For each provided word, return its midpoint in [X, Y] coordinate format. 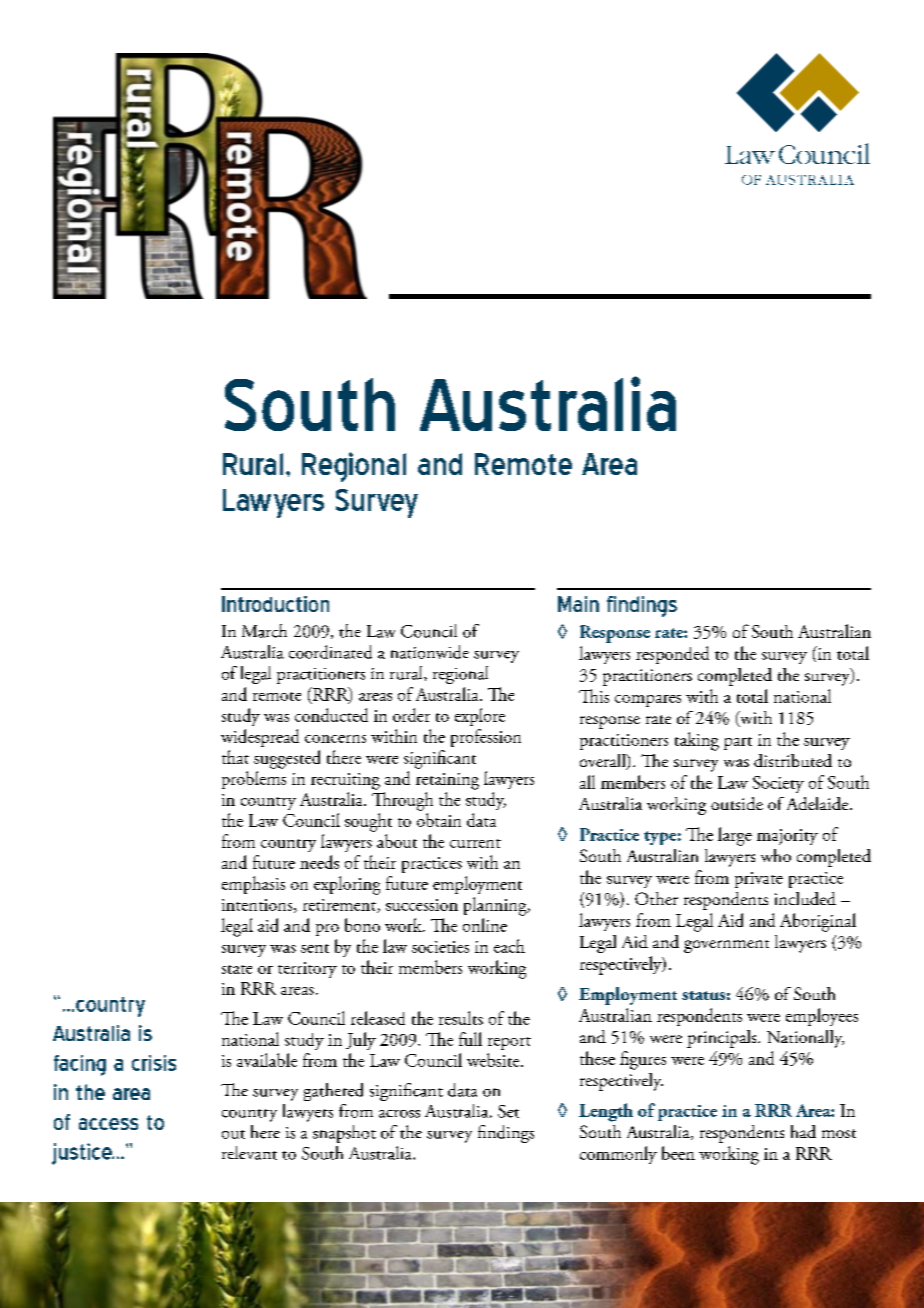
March [264, 631]
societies [440, 947]
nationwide [430, 652]
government [726, 946]
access [108, 1124]
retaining [447, 781]
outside [737, 803]
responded [672, 655]
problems [254, 780]
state [237, 969]
